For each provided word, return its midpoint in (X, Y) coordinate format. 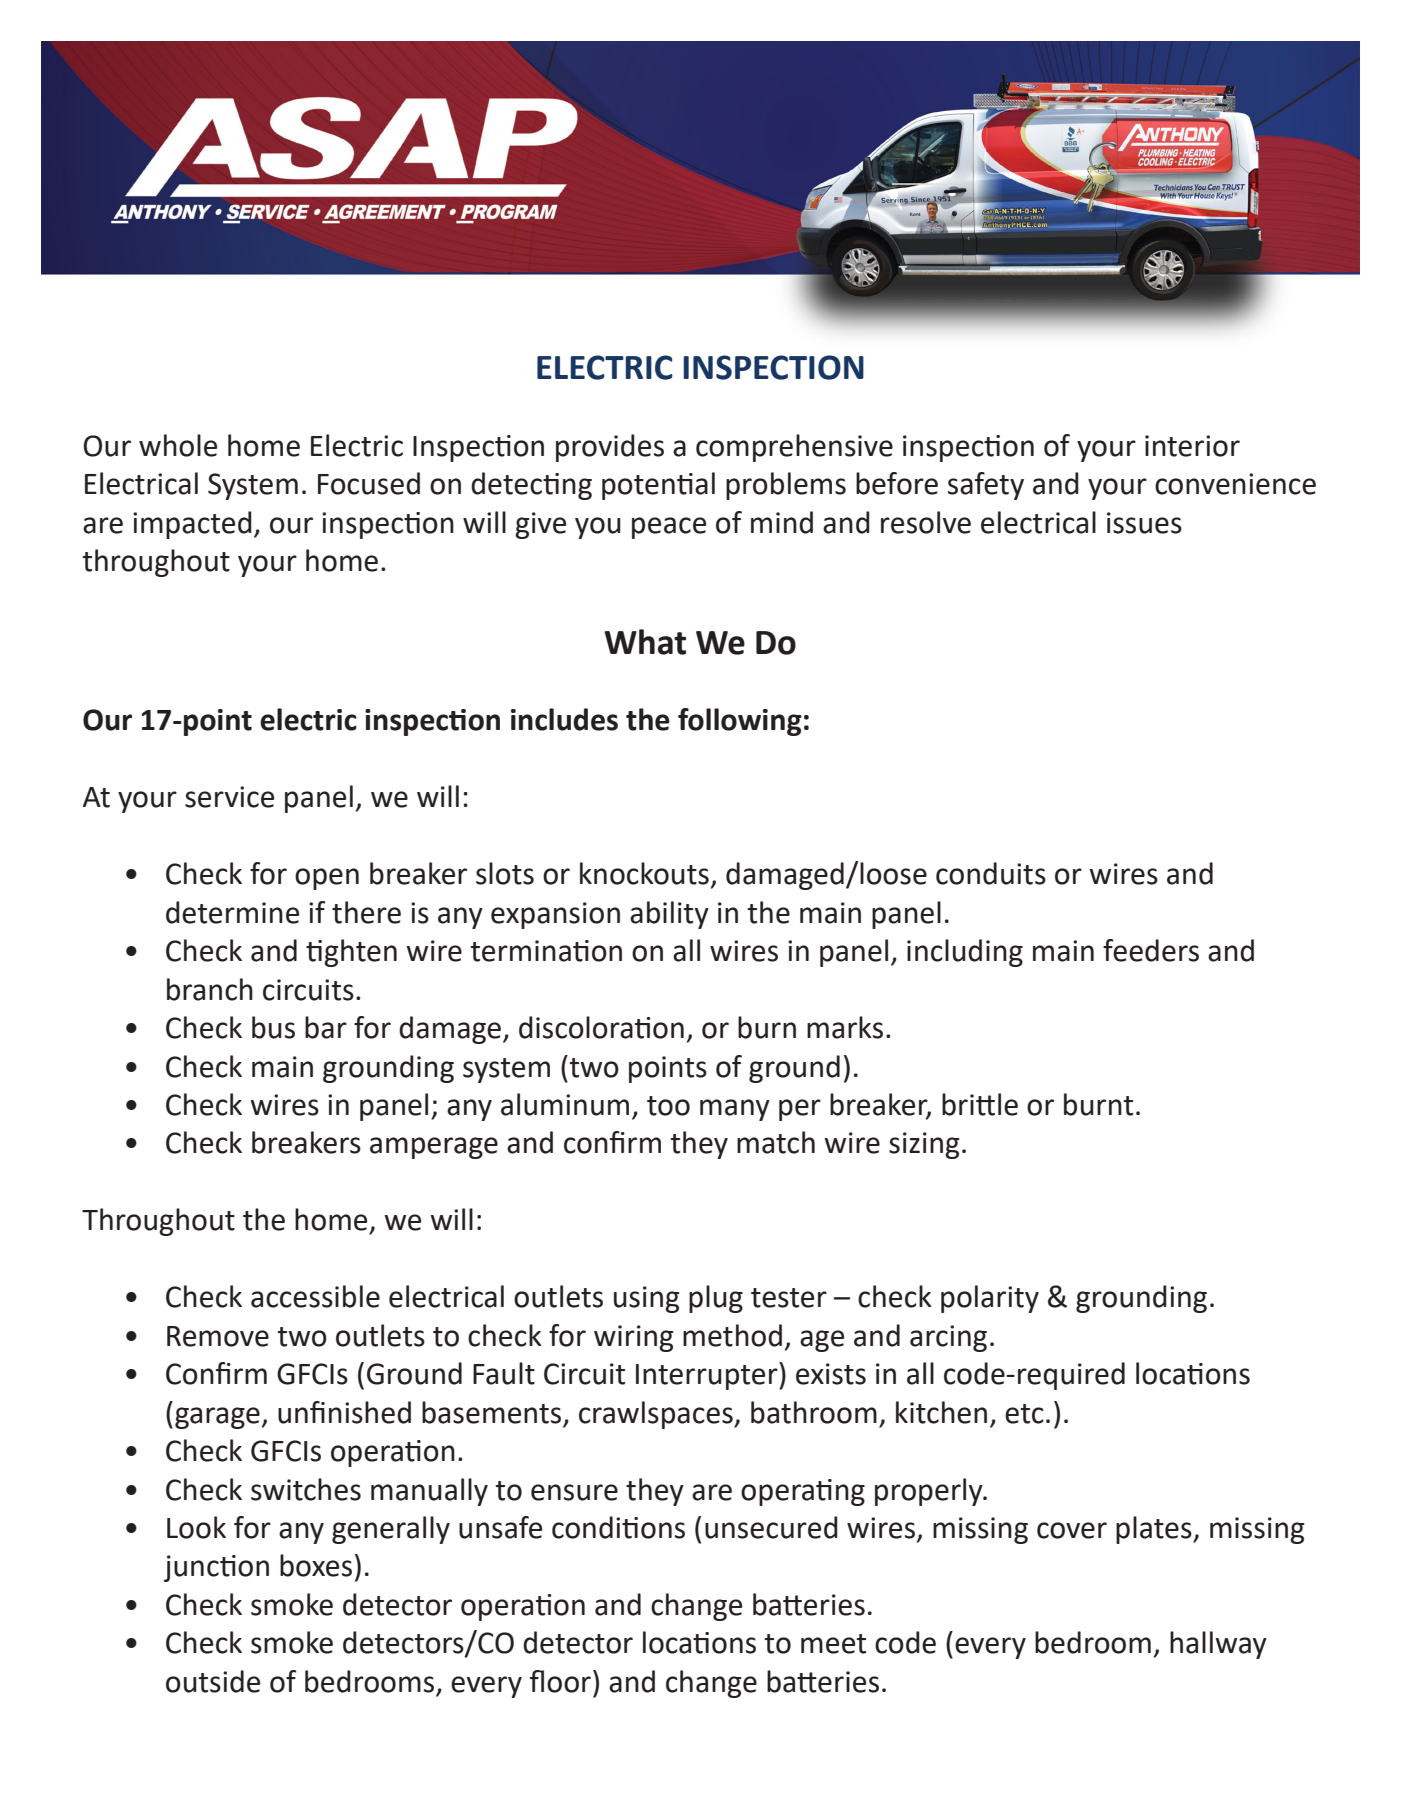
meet (833, 1644)
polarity (990, 1299)
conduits (991, 873)
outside (213, 1681)
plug (716, 1299)
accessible (315, 1296)
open (327, 879)
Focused (369, 483)
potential (658, 486)
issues (1144, 523)
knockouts (644, 873)
